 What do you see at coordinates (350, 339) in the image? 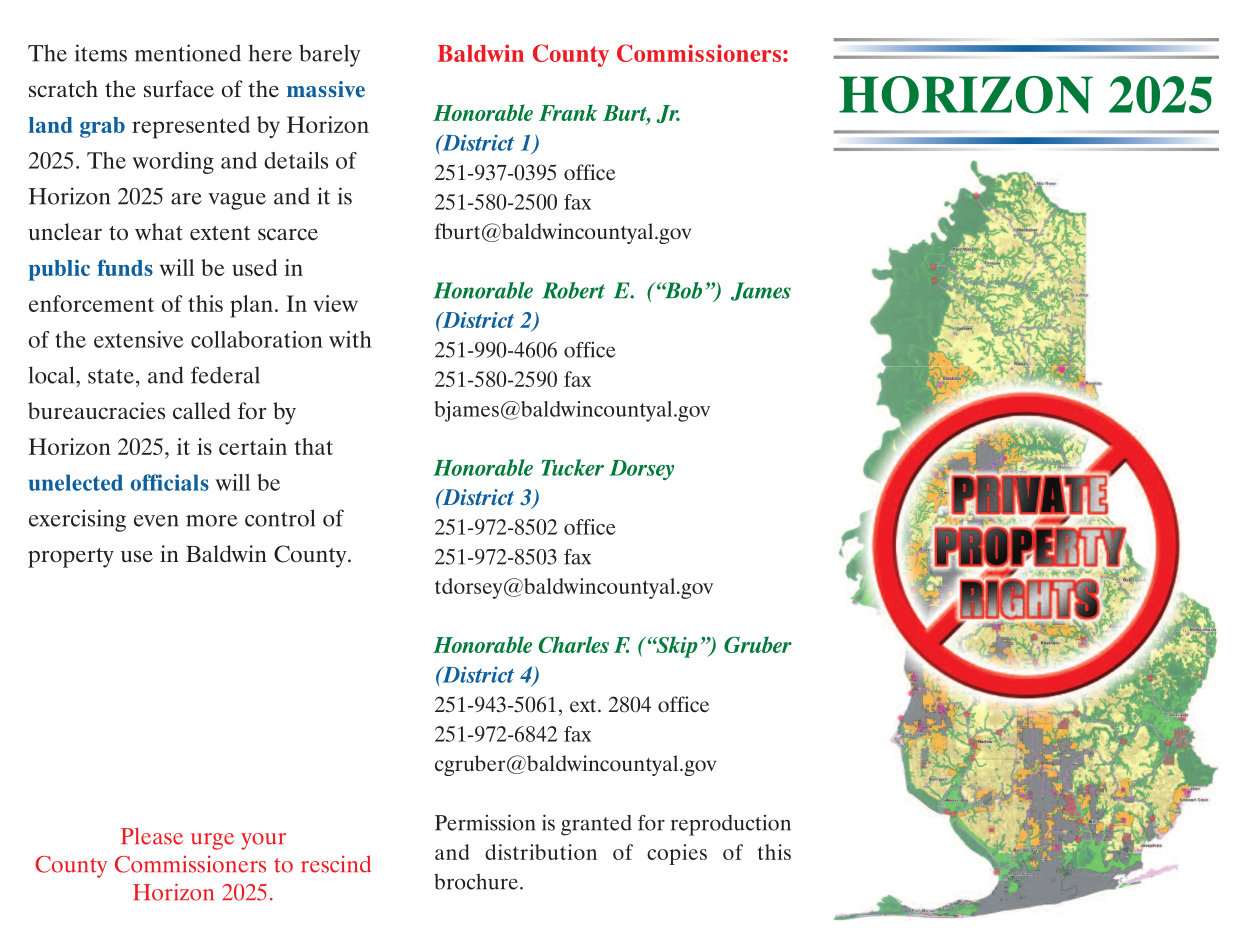
I see `with` at bounding box center [350, 339].
